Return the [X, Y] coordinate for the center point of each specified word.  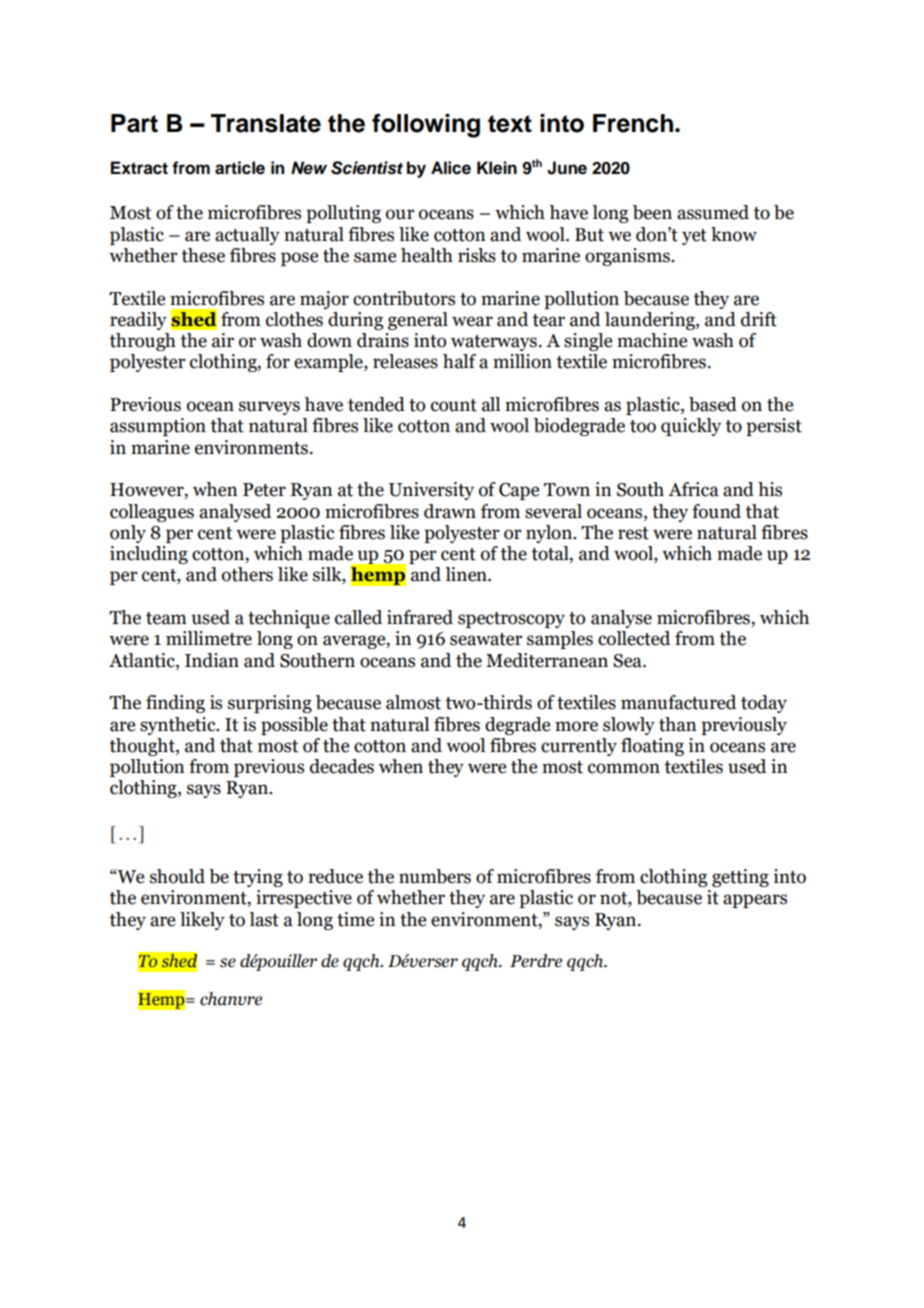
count [454, 405]
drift [759, 319]
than [677, 724]
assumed [713, 212]
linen [467, 574]
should [177, 876]
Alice [451, 168]
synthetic [179, 726]
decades [342, 766]
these [203, 255]
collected [634, 638]
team [166, 618]
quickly [691, 427]
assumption [158, 427]
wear [472, 321]
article [240, 168]
